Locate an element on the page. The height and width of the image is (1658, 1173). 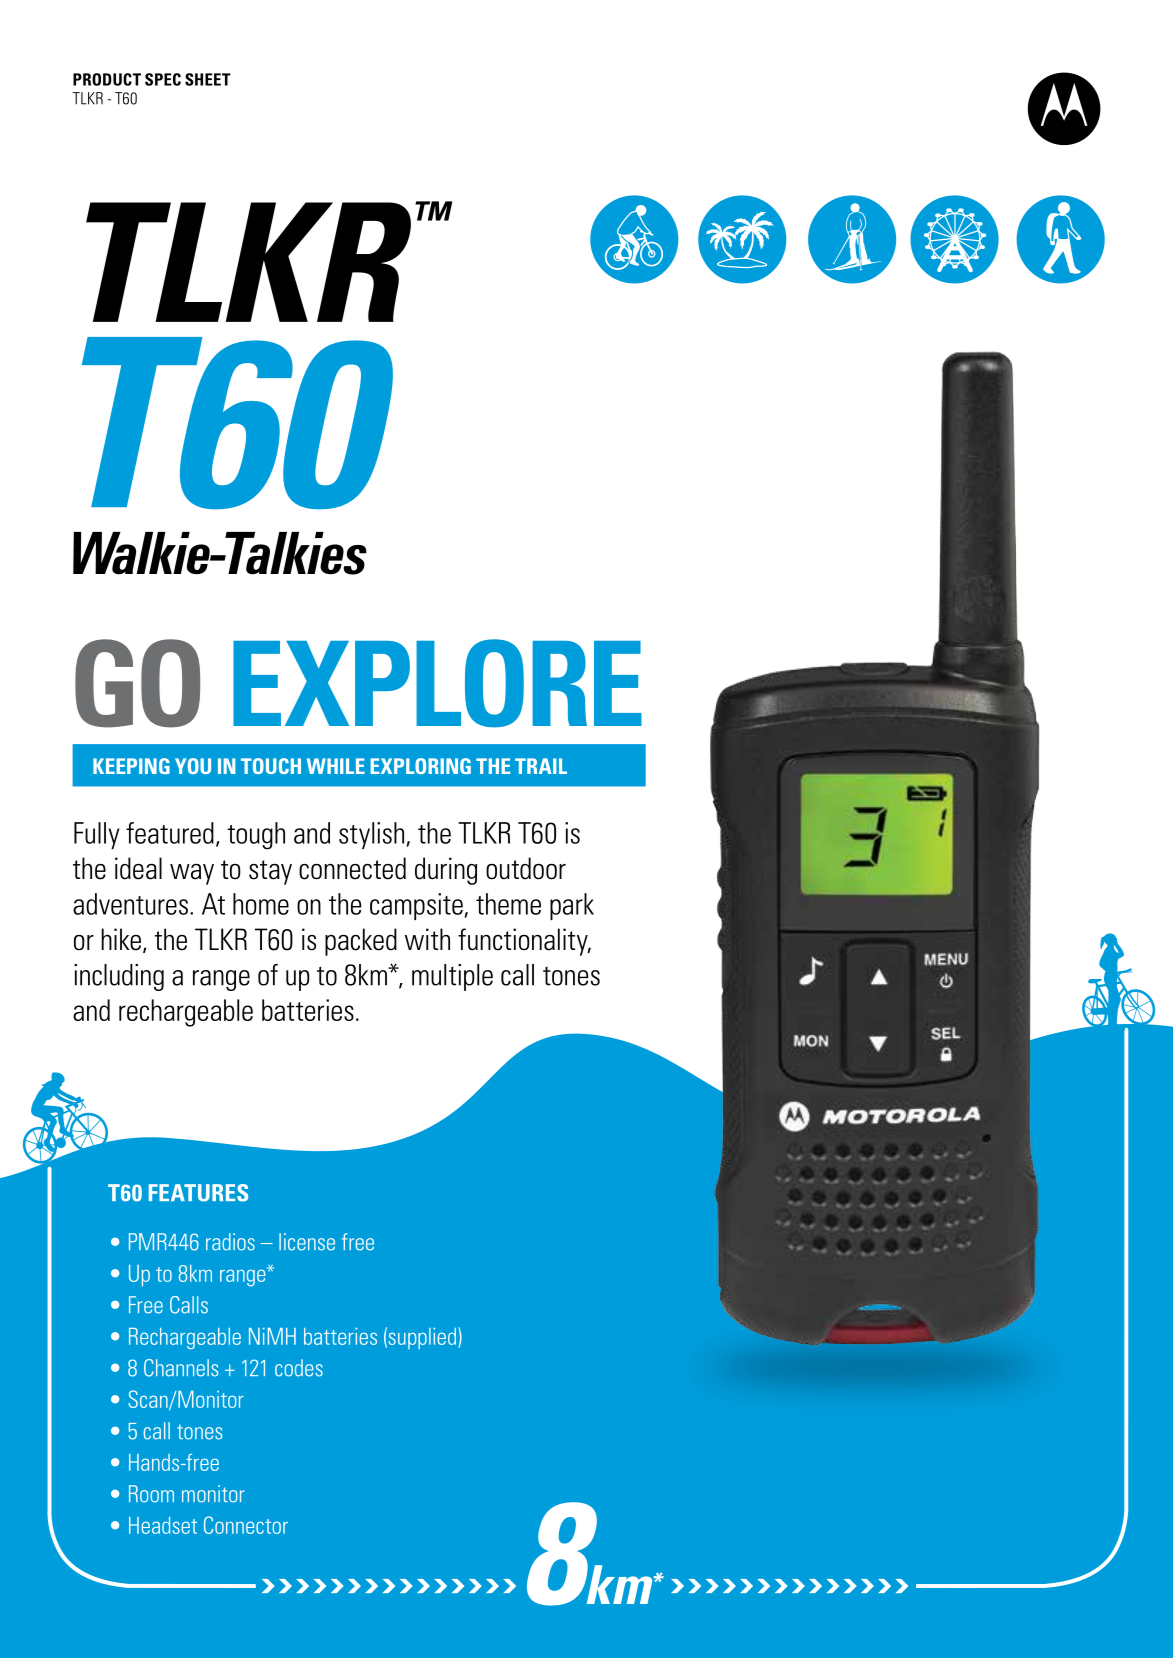
Room is located at coordinates (151, 1494).
